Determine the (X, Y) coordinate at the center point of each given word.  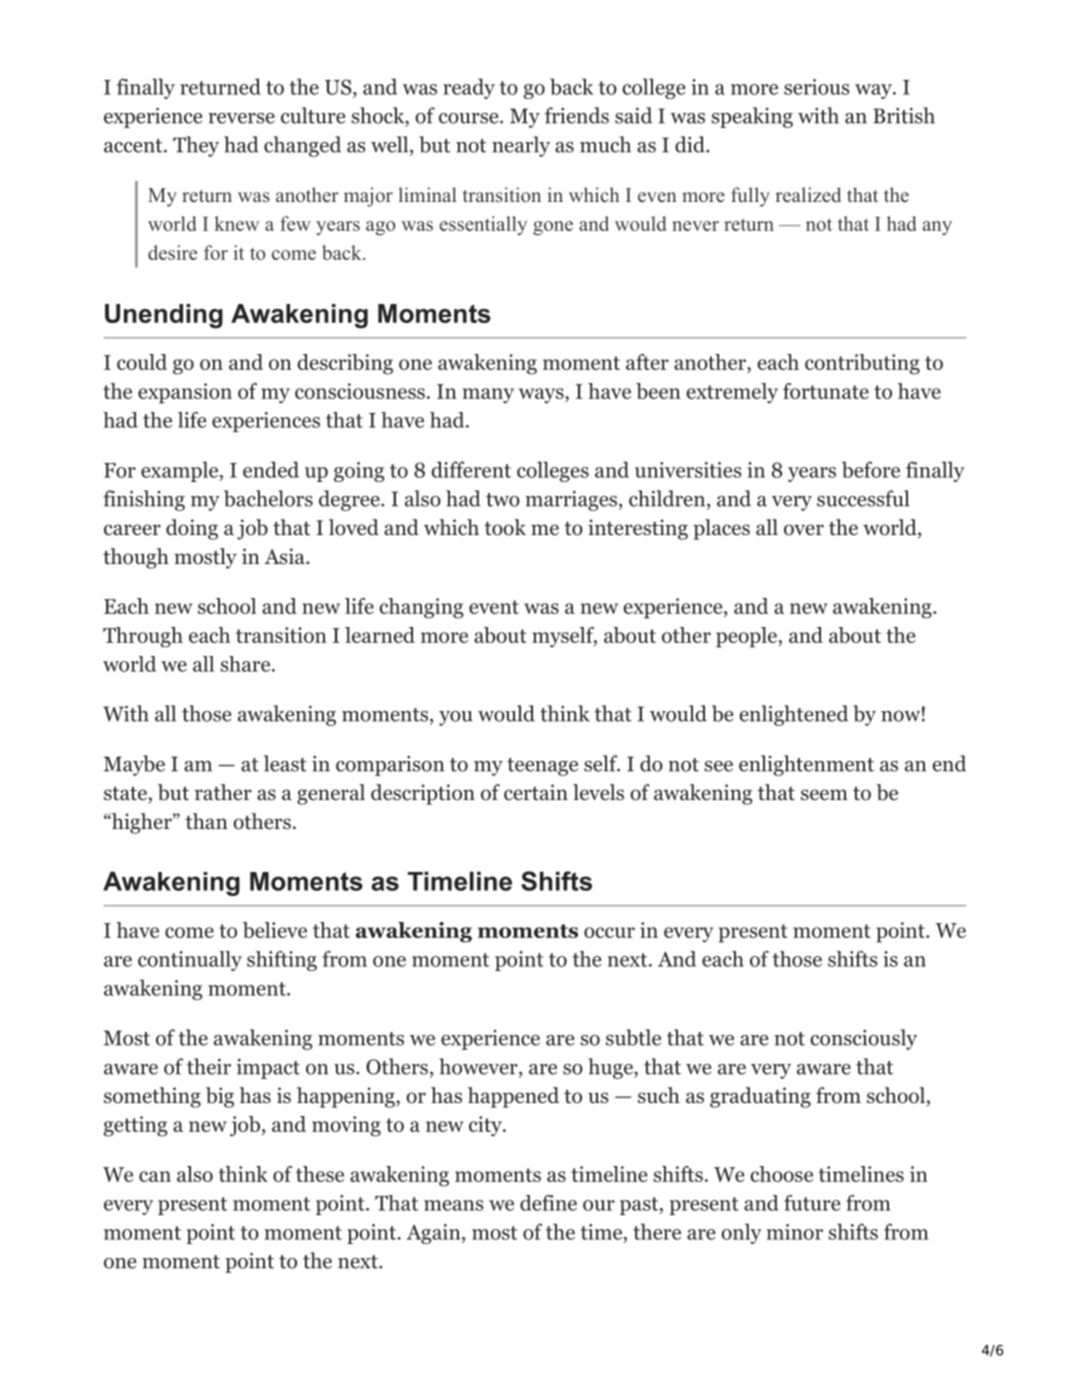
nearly (521, 146)
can (155, 1176)
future (812, 1203)
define (548, 1203)
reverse (241, 118)
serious (817, 87)
